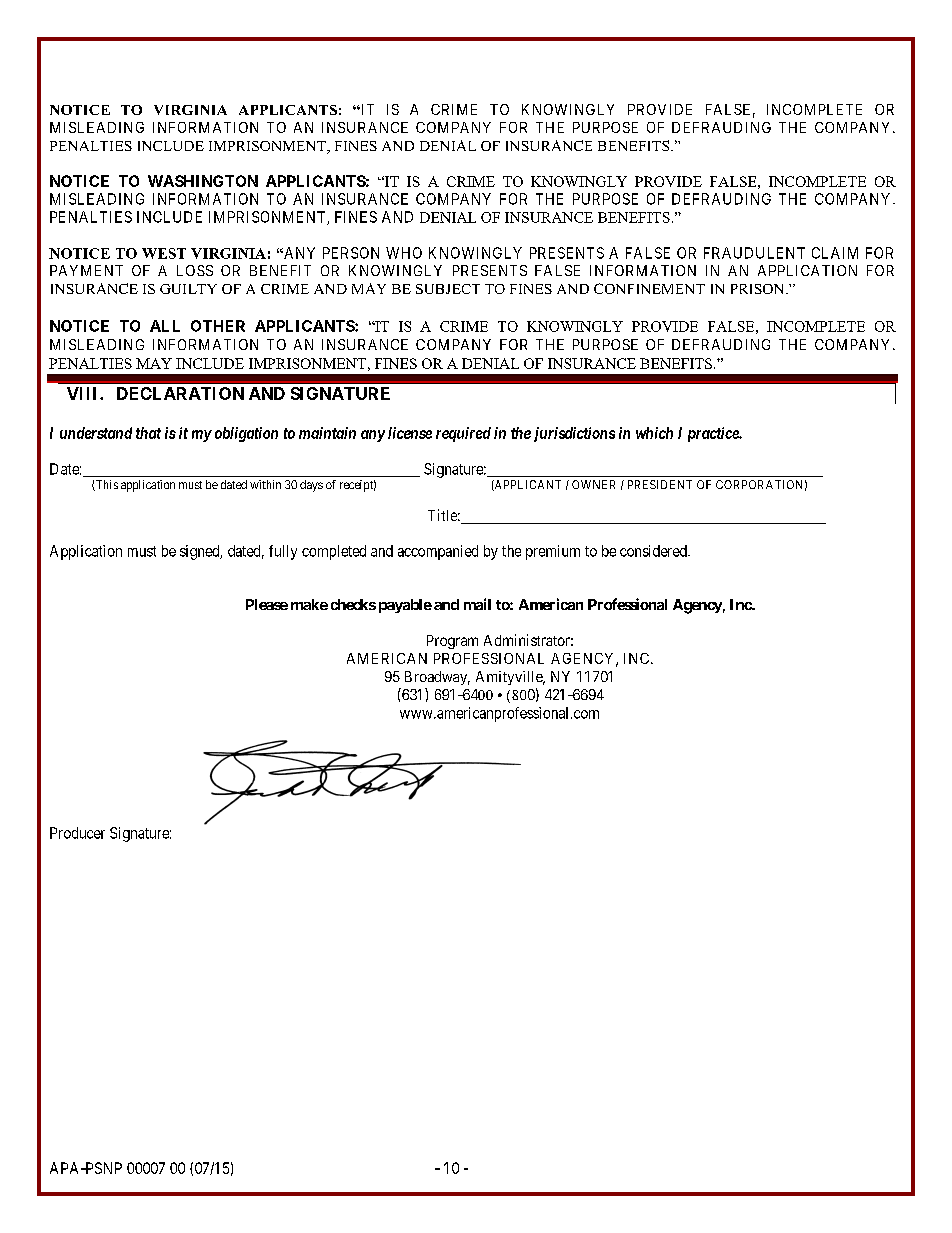 This document has height=1233, width=952. What do you see at coordinates (404, 253) in the document?
I see `WHO` at bounding box center [404, 253].
